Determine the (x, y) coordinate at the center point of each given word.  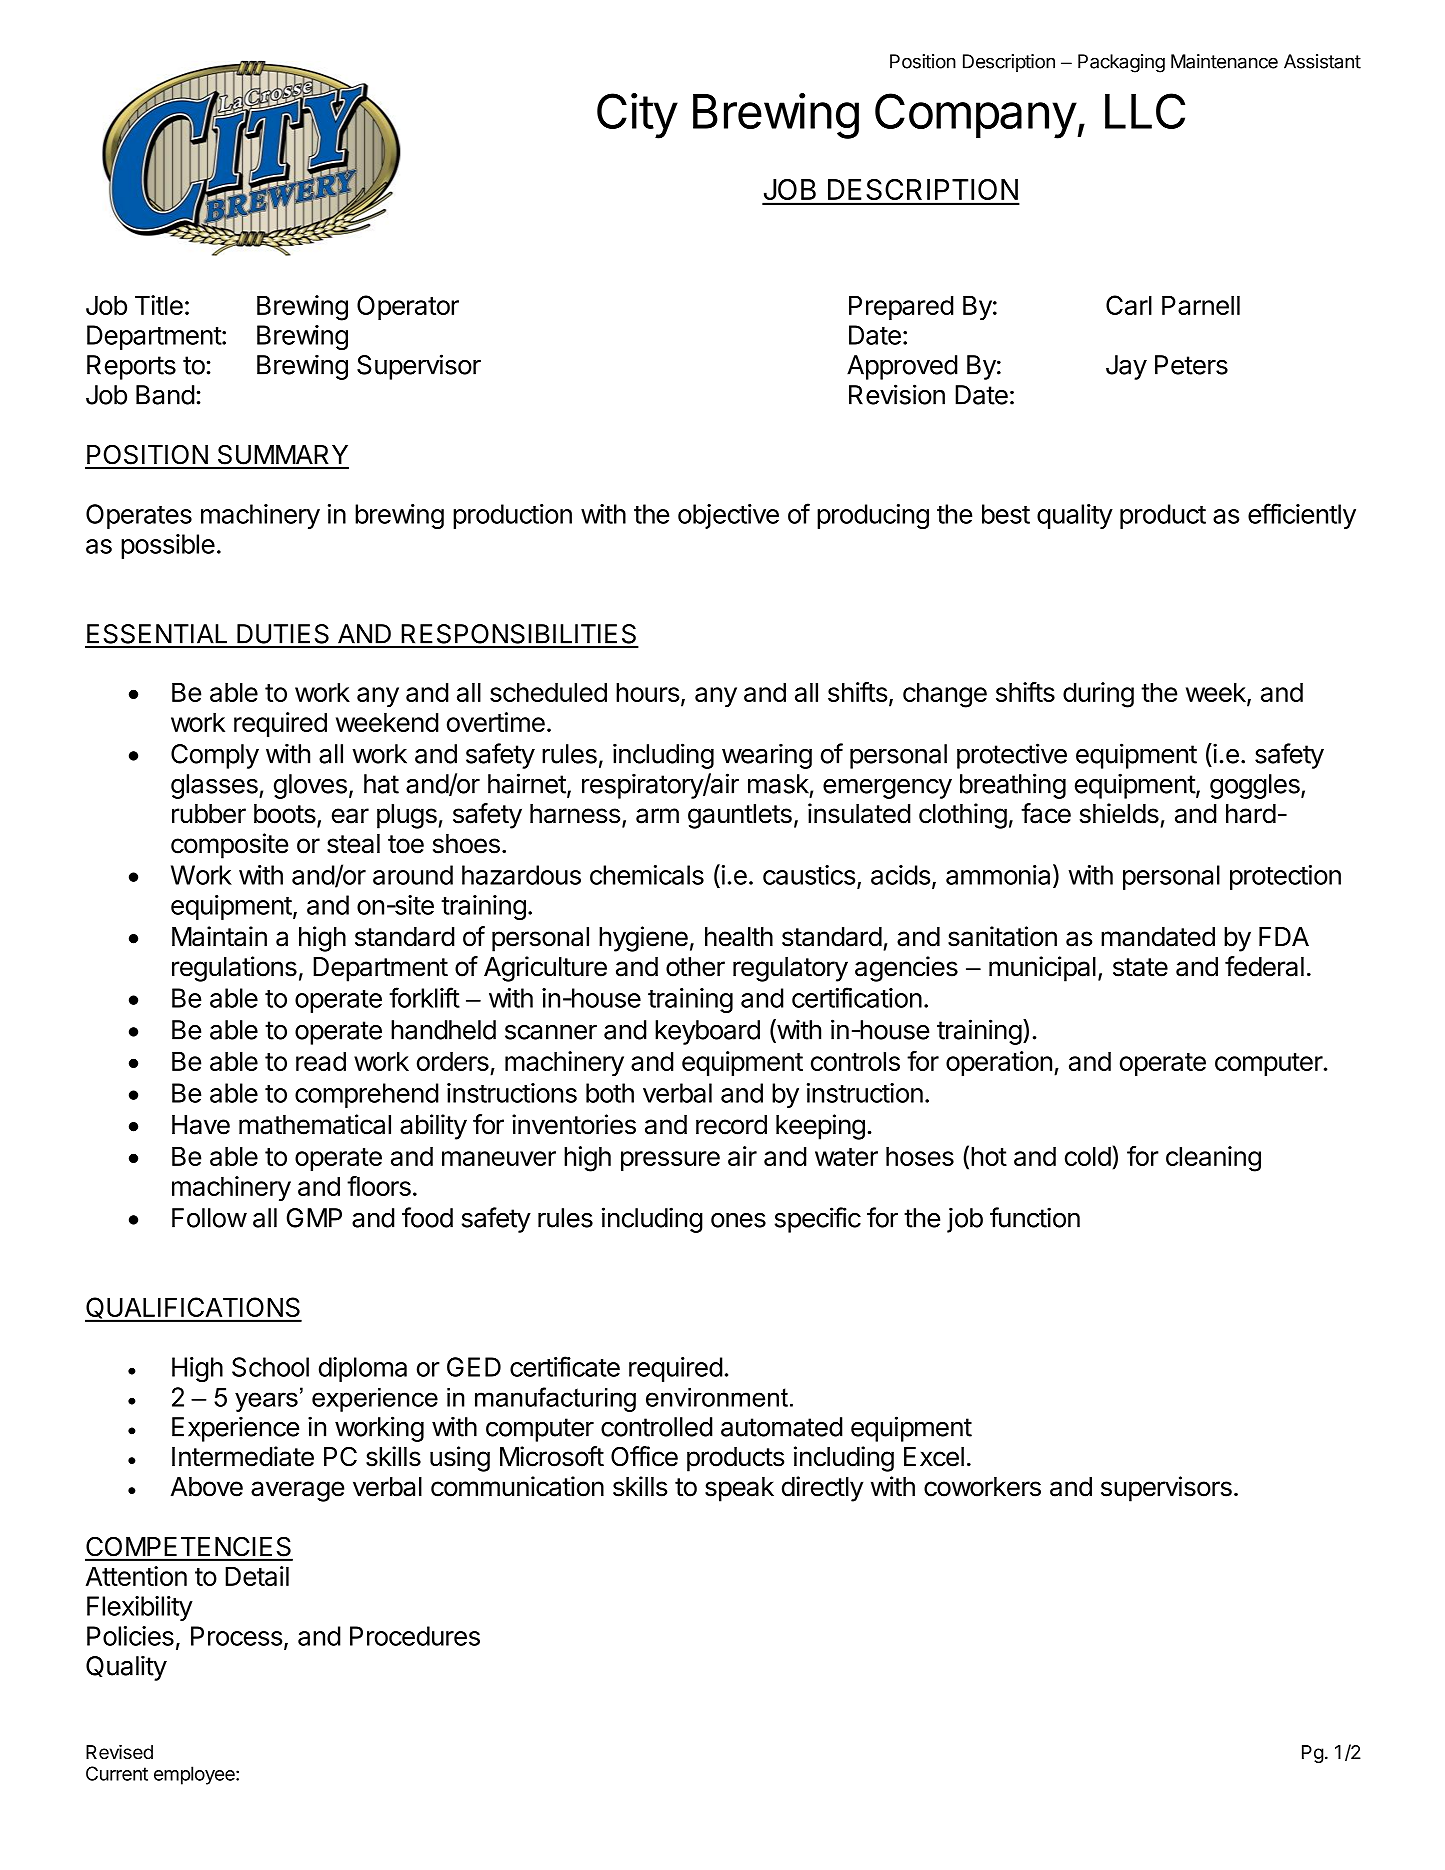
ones (738, 1220)
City (637, 116)
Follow (209, 1218)
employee (195, 1775)
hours (647, 692)
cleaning (1213, 1159)
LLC (1145, 111)
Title (159, 305)
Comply (215, 756)
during (1098, 695)
